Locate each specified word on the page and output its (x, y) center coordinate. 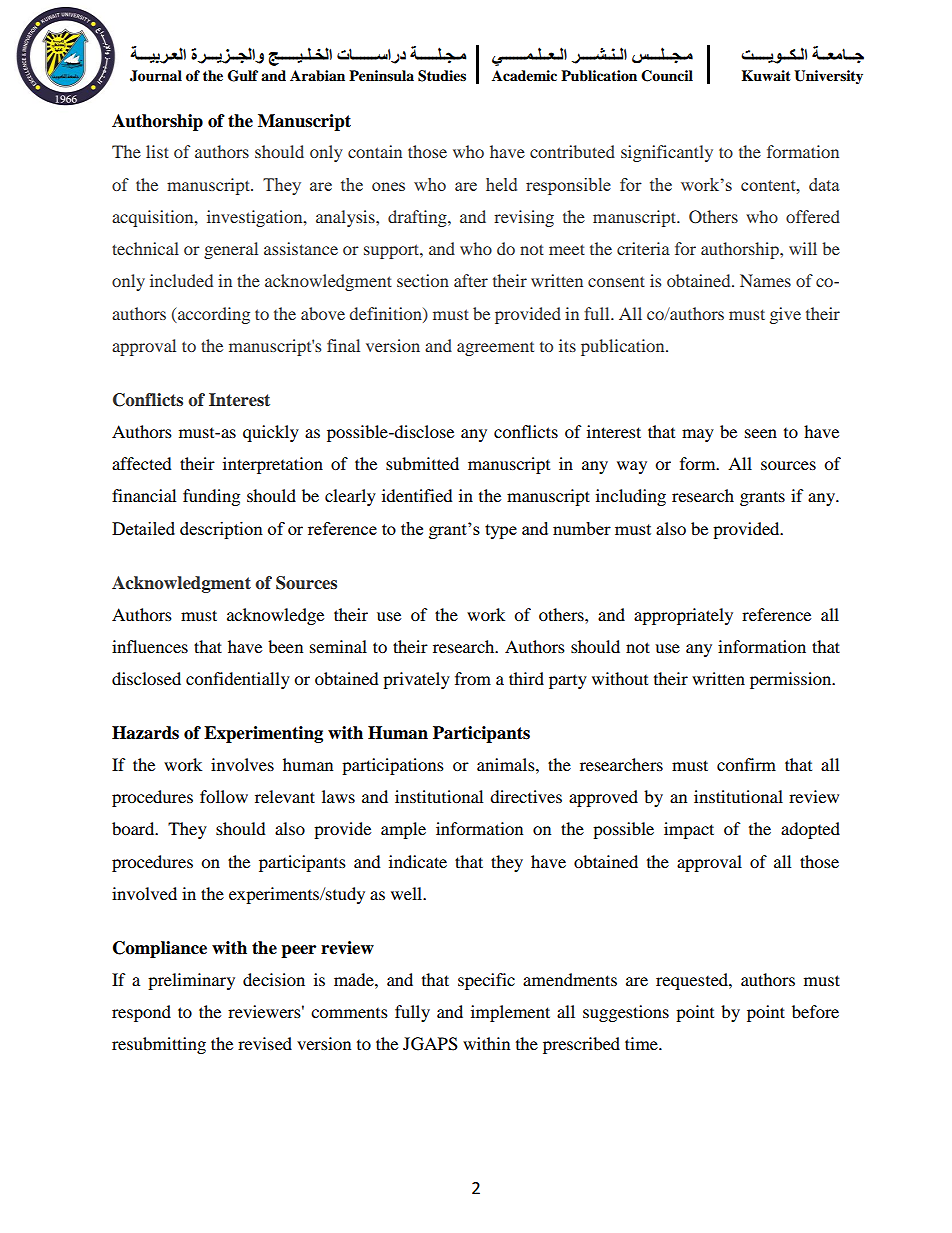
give (785, 315)
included (181, 280)
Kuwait (766, 76)
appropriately (683, 616)
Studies (442, 76)
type (501, 531)
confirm (746, 764)
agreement (495, 349)
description (221, 530)
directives (526, 796)
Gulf (243, 76)
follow (224, 796)
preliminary (191, 981)
